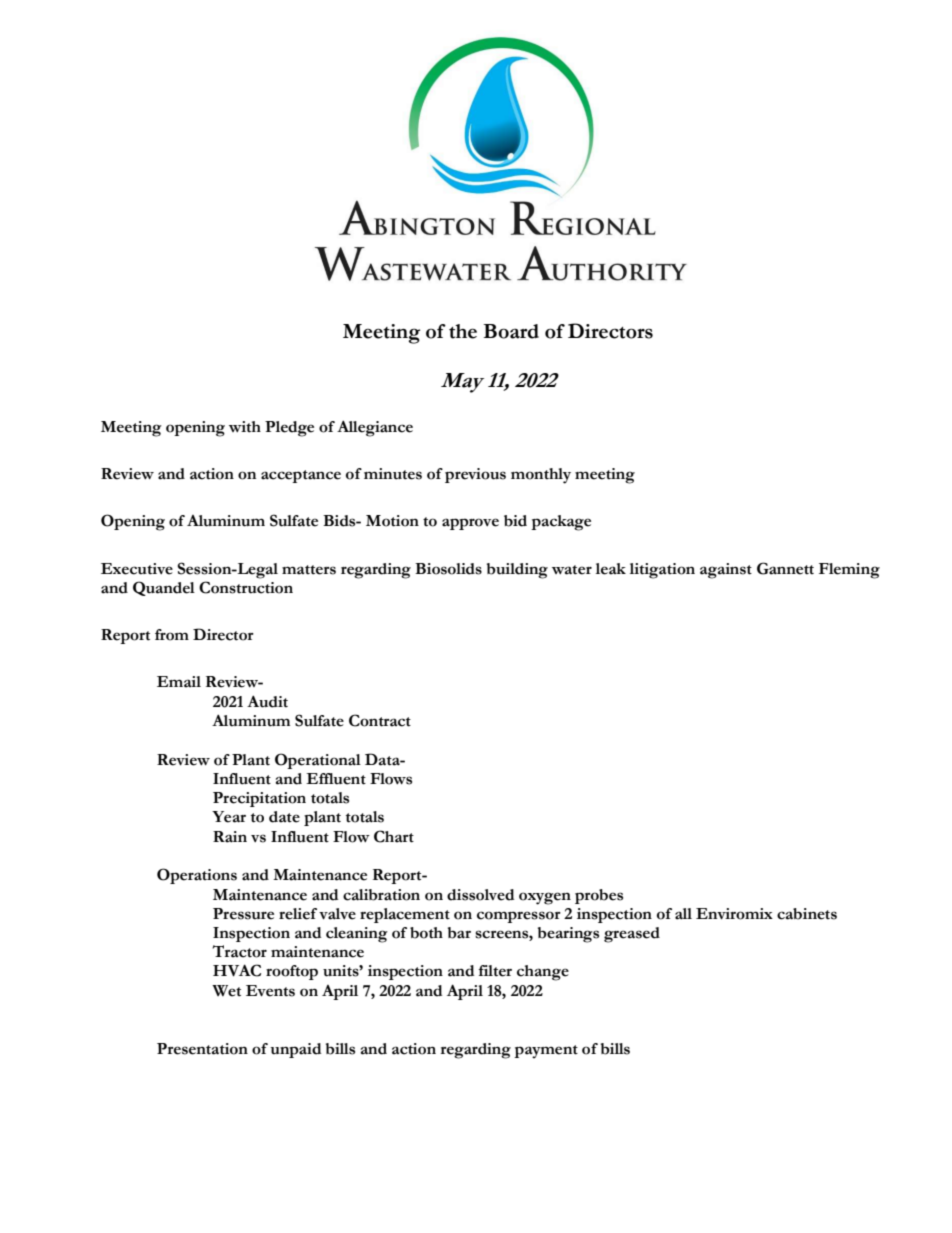  I want to click on Contract, so click(380, 720).
